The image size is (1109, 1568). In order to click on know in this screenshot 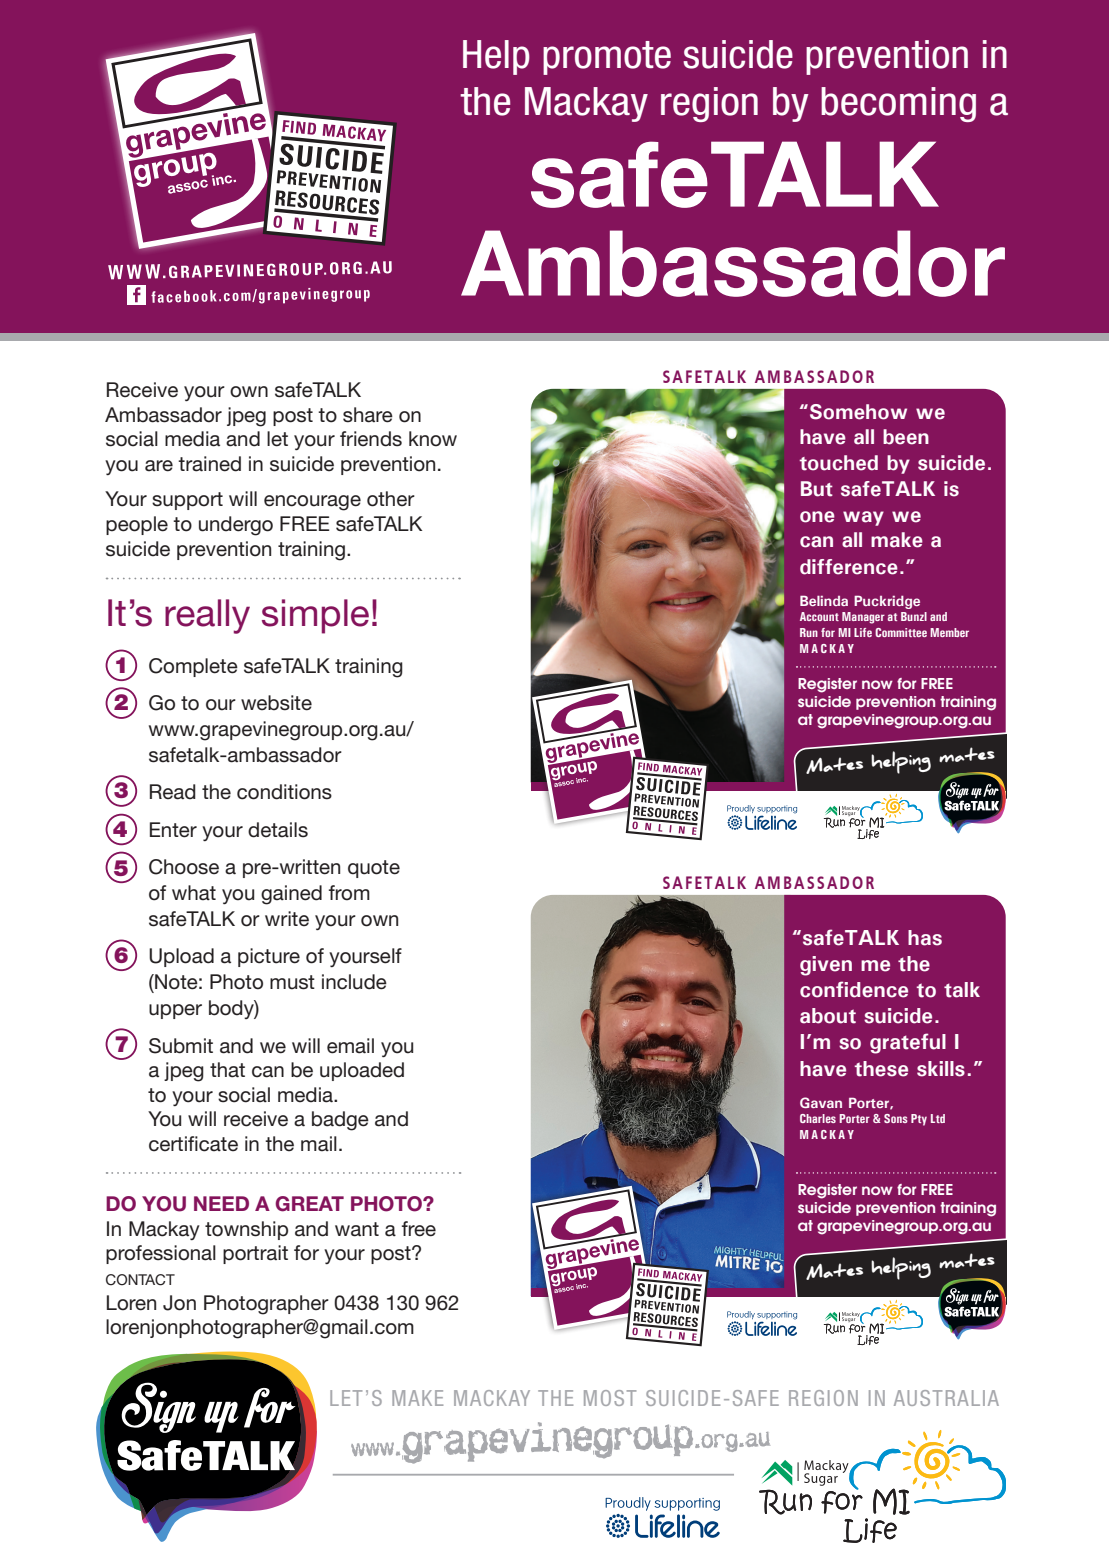, I will do `click(433, 439)`.
